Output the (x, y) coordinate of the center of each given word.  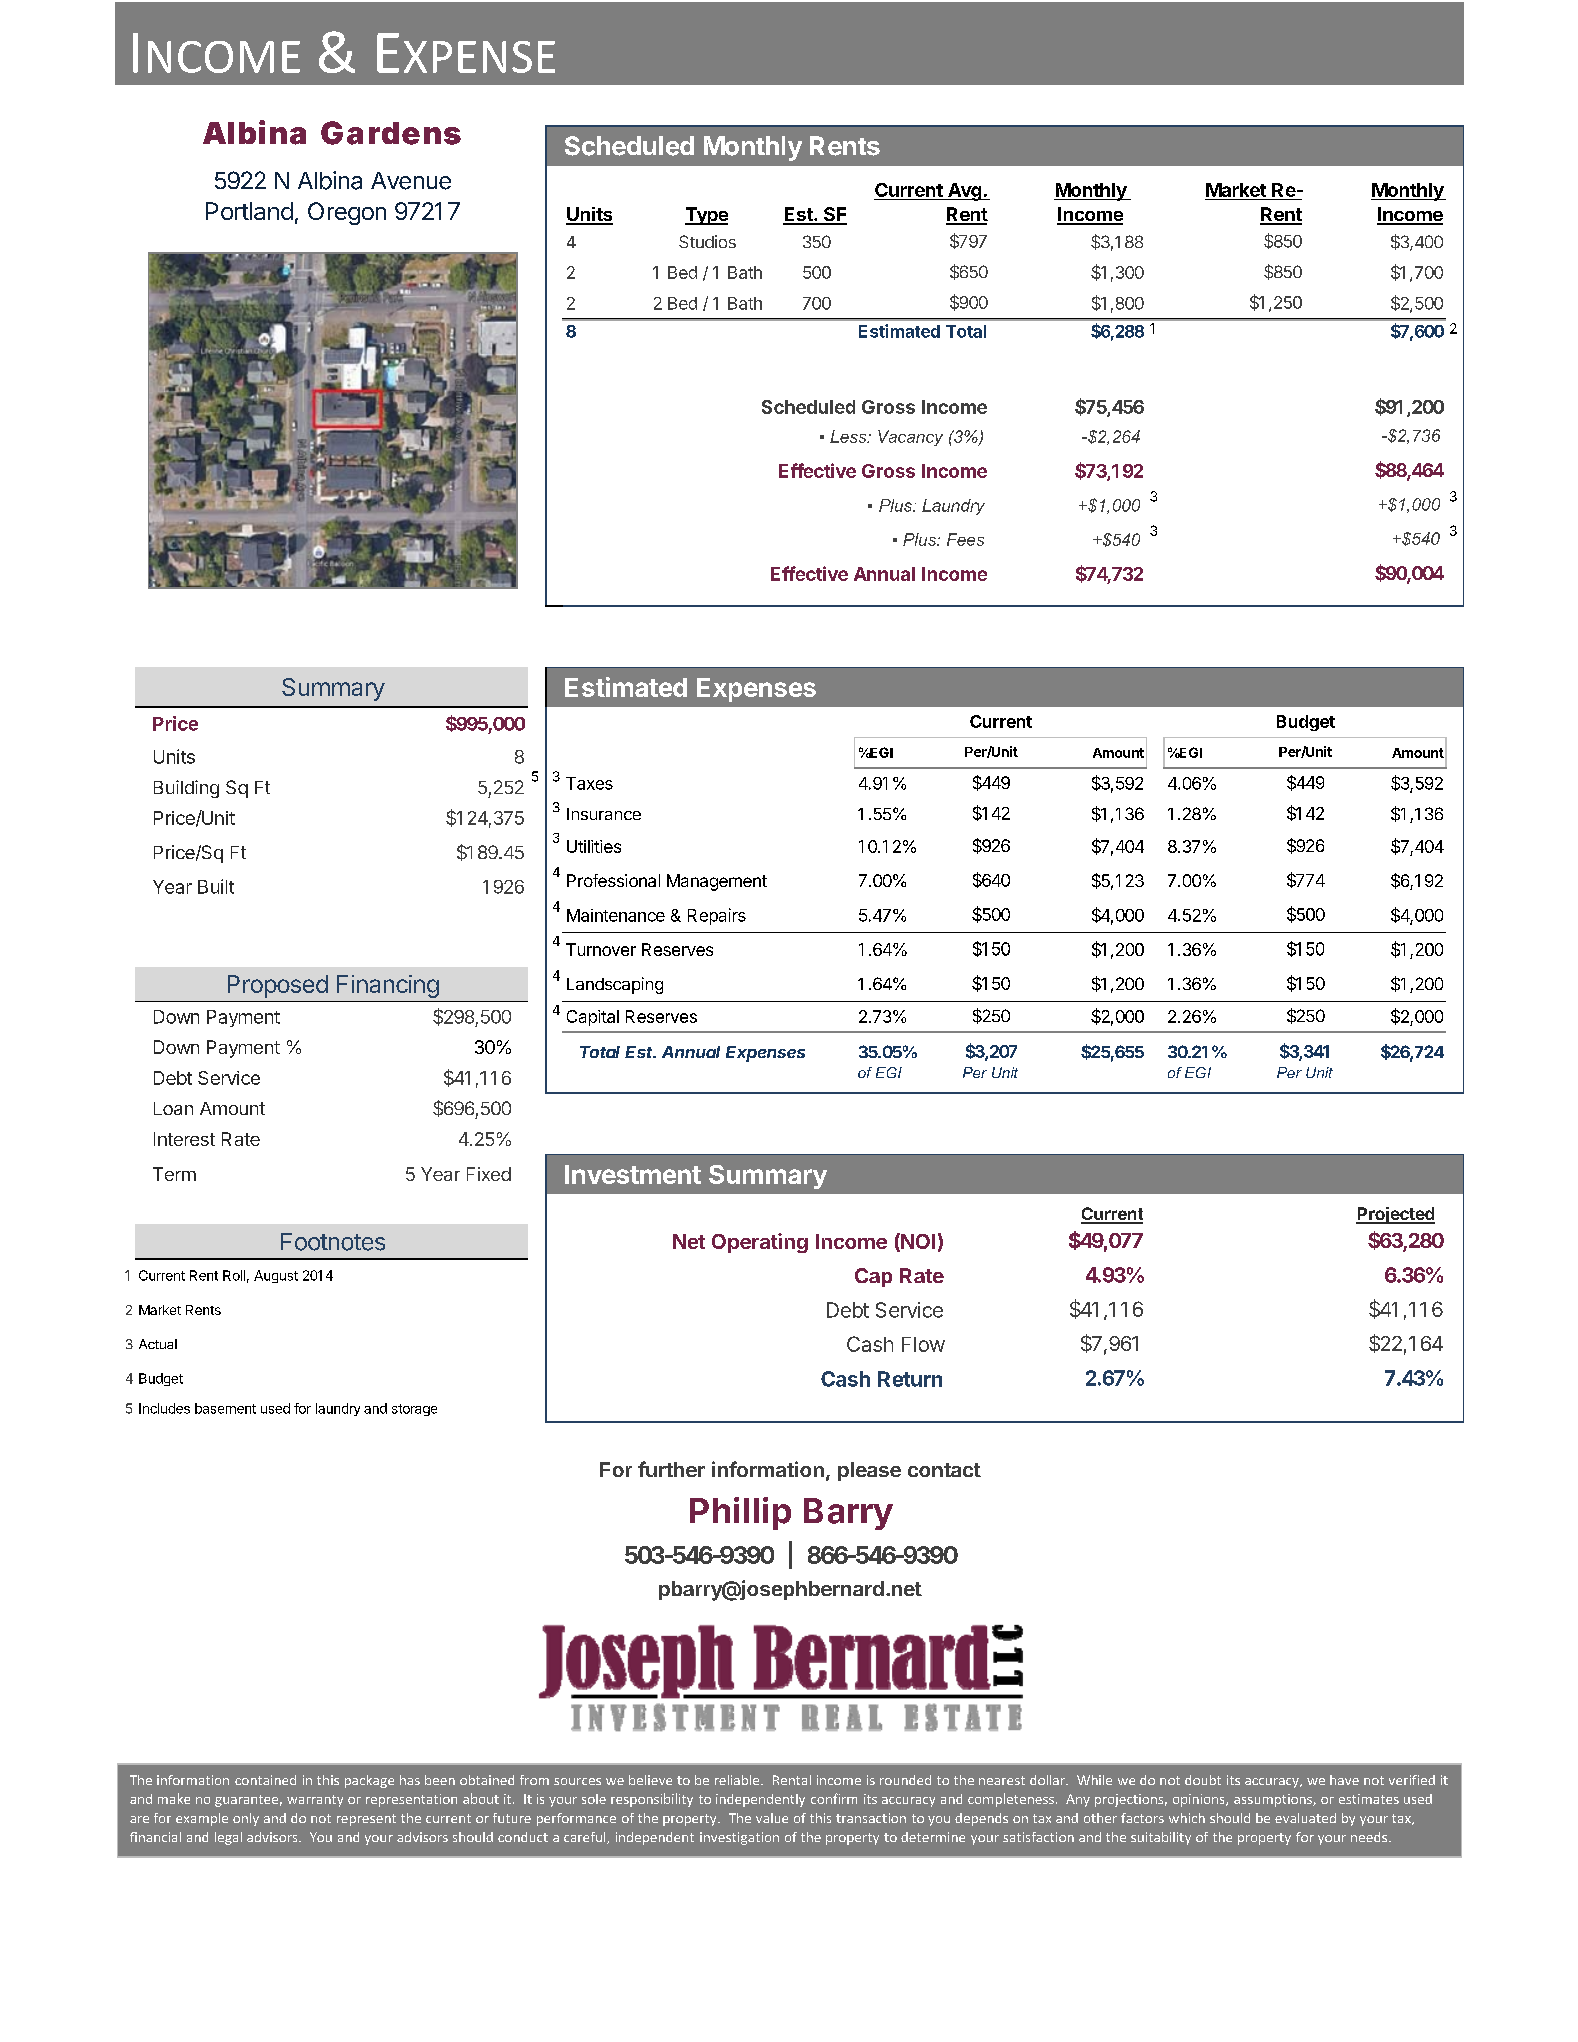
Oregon (347, 213)
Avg (965, 192)
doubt (1203, 1780)
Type (706, 216)
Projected (1395, 1215)
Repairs (717, 916)
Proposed (278, 986)
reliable (738, 1780)
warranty (315, 1801)
